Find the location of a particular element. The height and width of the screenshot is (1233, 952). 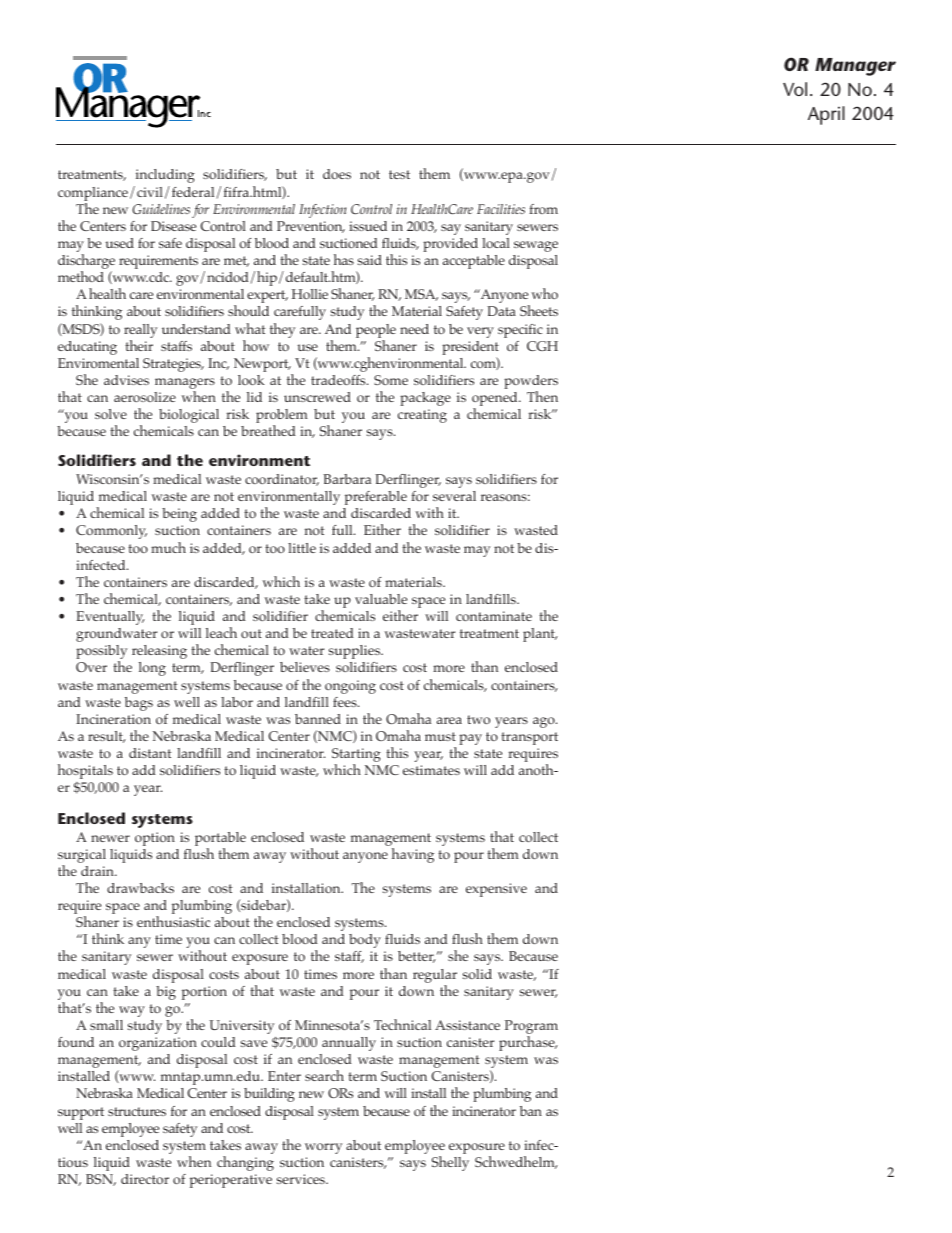

option is located at coordinates (155, 839).
